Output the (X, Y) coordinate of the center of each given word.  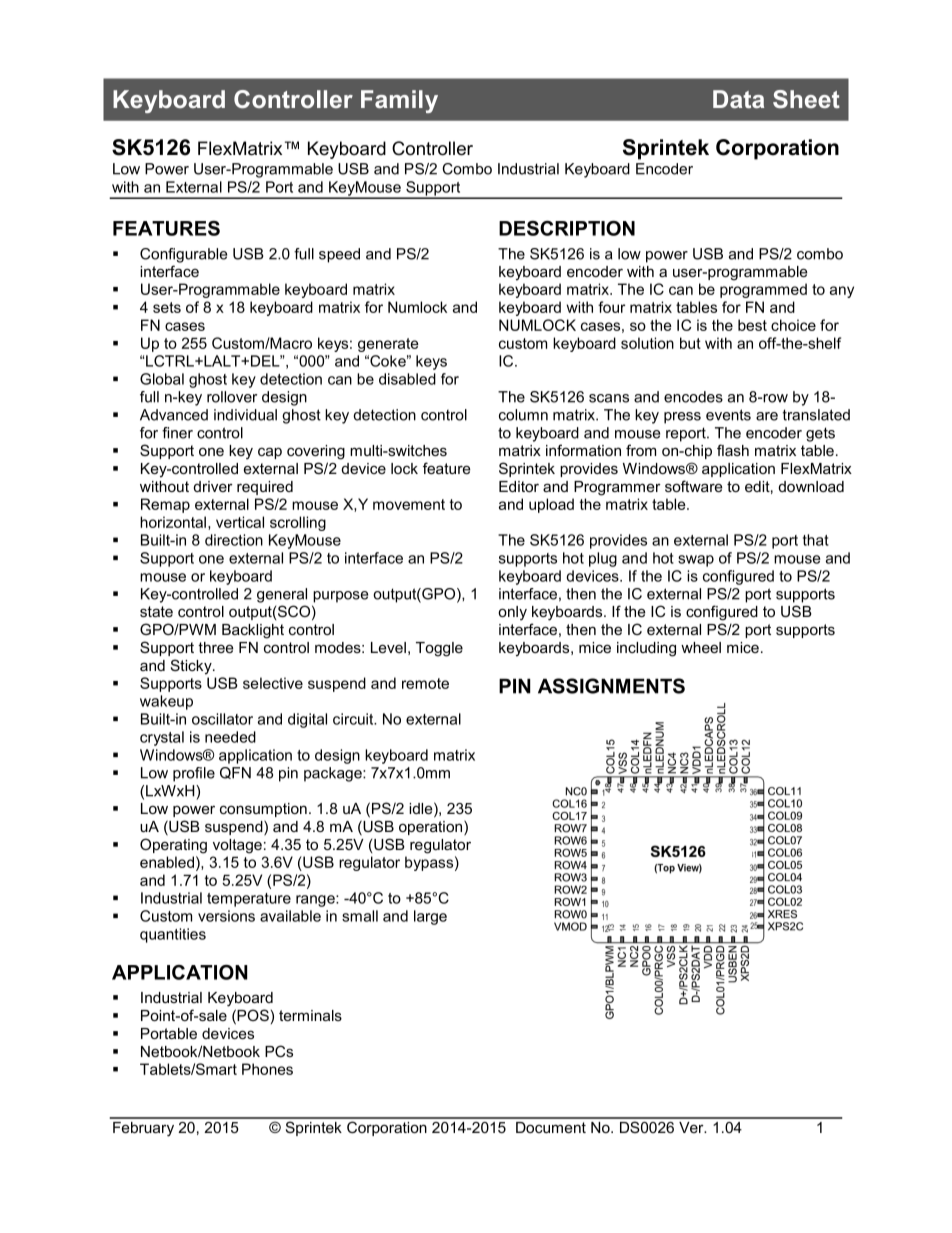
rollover (232, 397)
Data (738, 99)
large (430, 917)
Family (399, 101)
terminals (310, 1015)
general (282, 595)
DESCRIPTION (567, 228)
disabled (407, 379)
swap (696, 561)
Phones (267, 1069)
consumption (263, 810)
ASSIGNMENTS (611, 686)
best (752, 325)
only (512, 613)
